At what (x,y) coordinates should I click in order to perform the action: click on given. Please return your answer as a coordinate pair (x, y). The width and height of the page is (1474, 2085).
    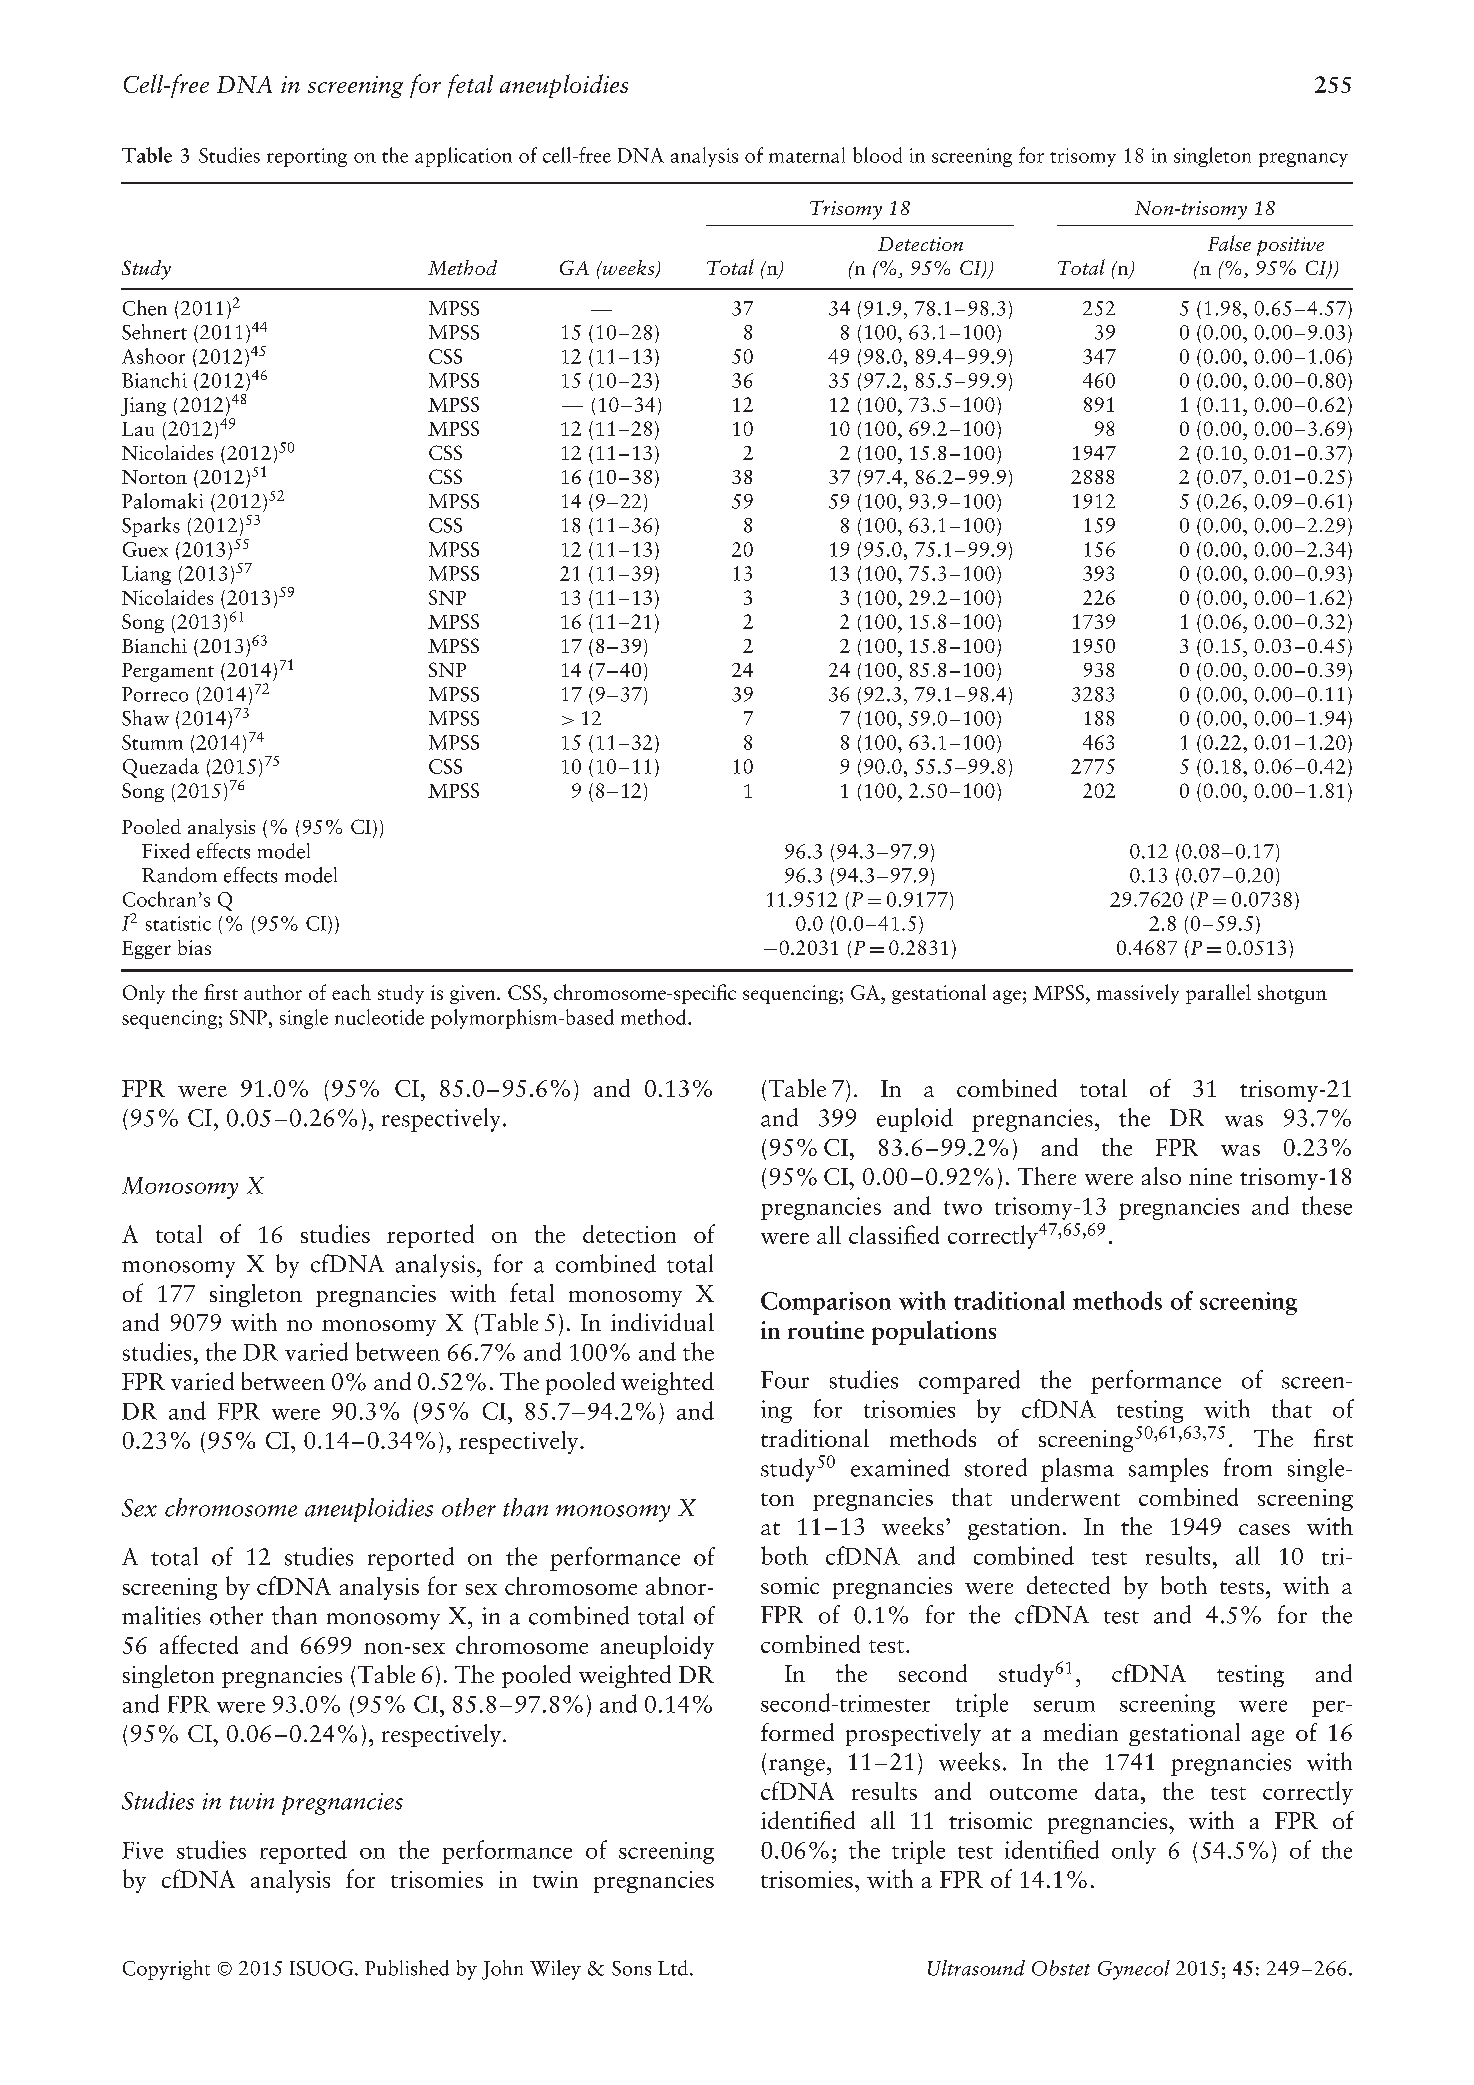
    Looking at the image, I should click on (474, 994).
